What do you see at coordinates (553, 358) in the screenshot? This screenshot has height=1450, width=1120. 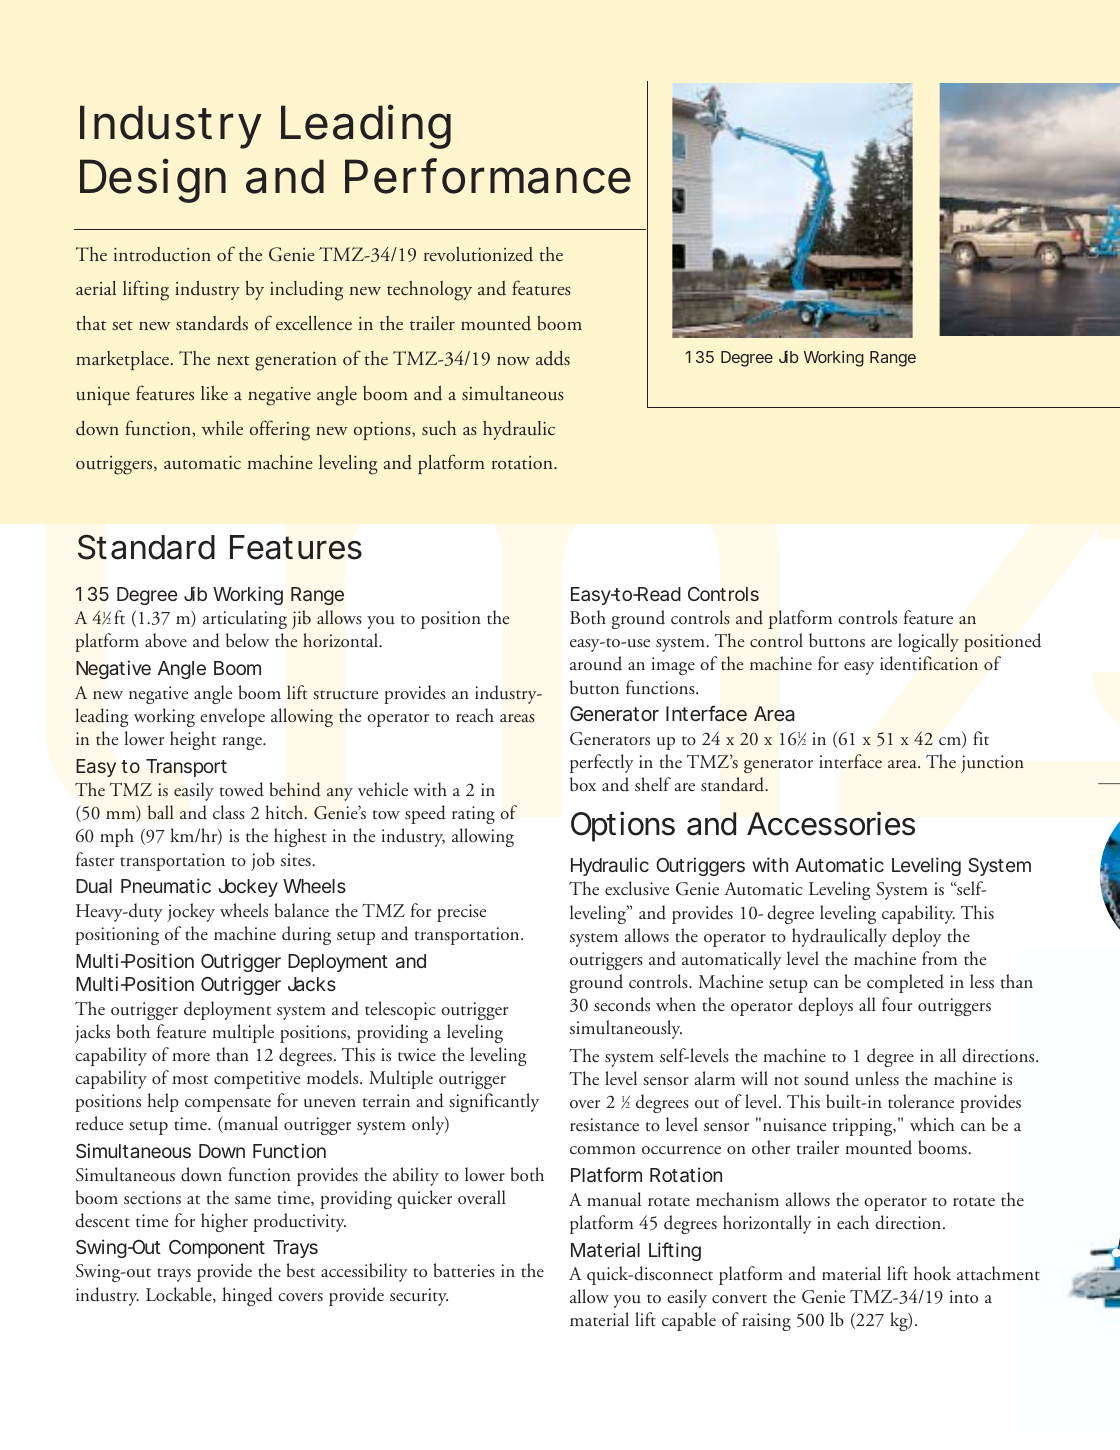 I see `adds` at bounding box center [553, 358].
